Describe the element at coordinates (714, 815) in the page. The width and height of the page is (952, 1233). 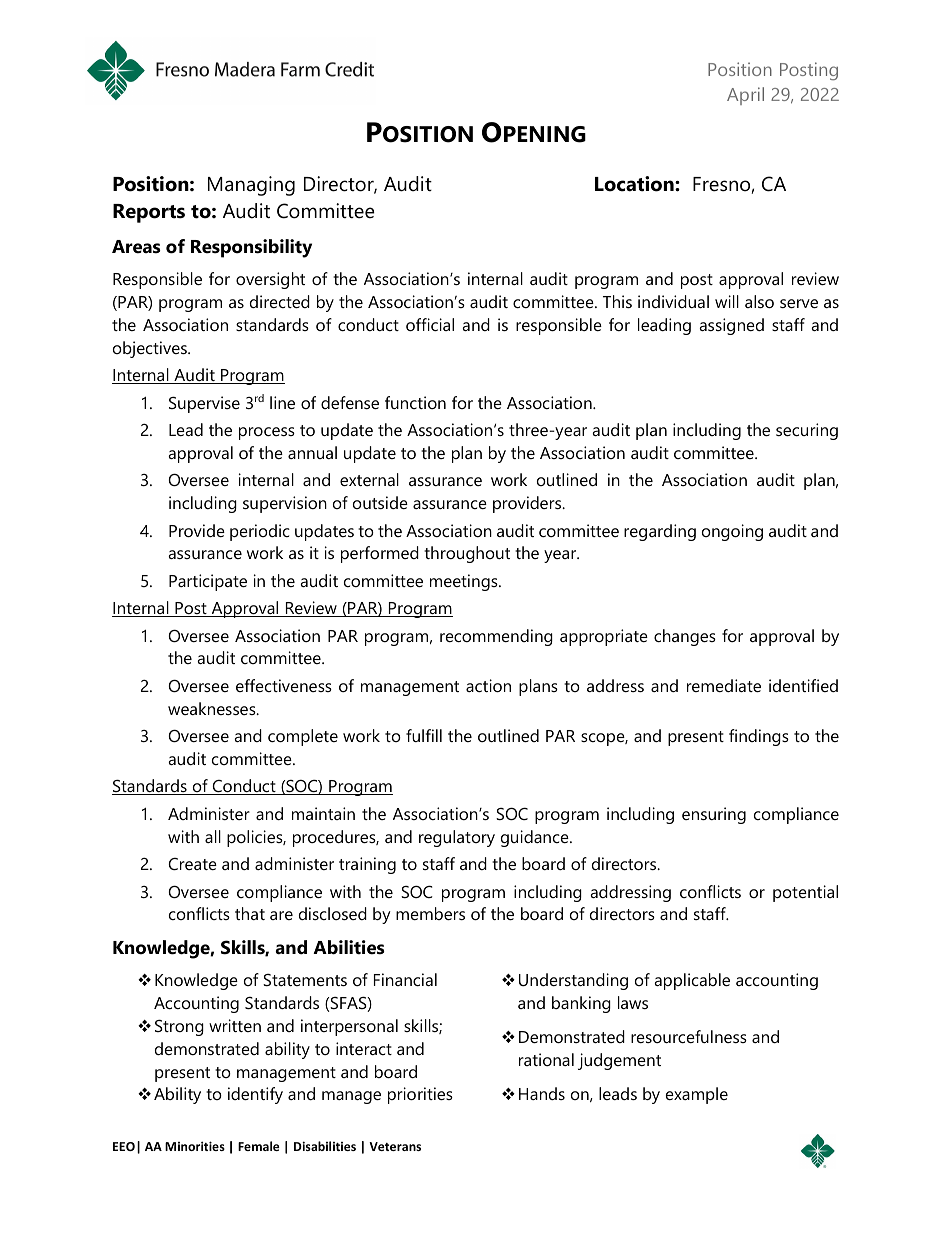
I see `ensuring` at that location.
